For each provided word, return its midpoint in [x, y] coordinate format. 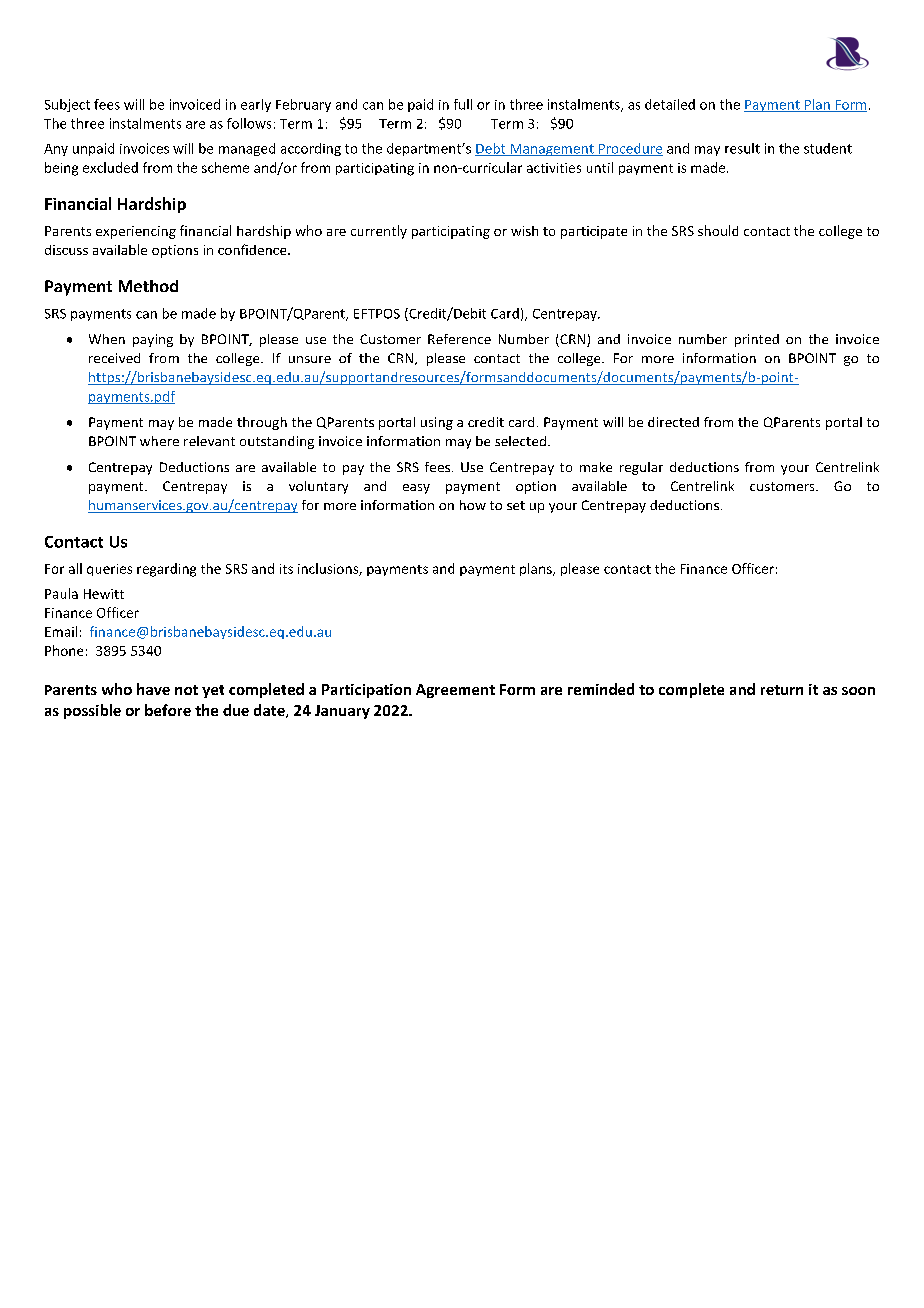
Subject [67, 105]
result [742, 148]
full [463, 104]
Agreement [455, 691]
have [153, 689]
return [782, 690]
